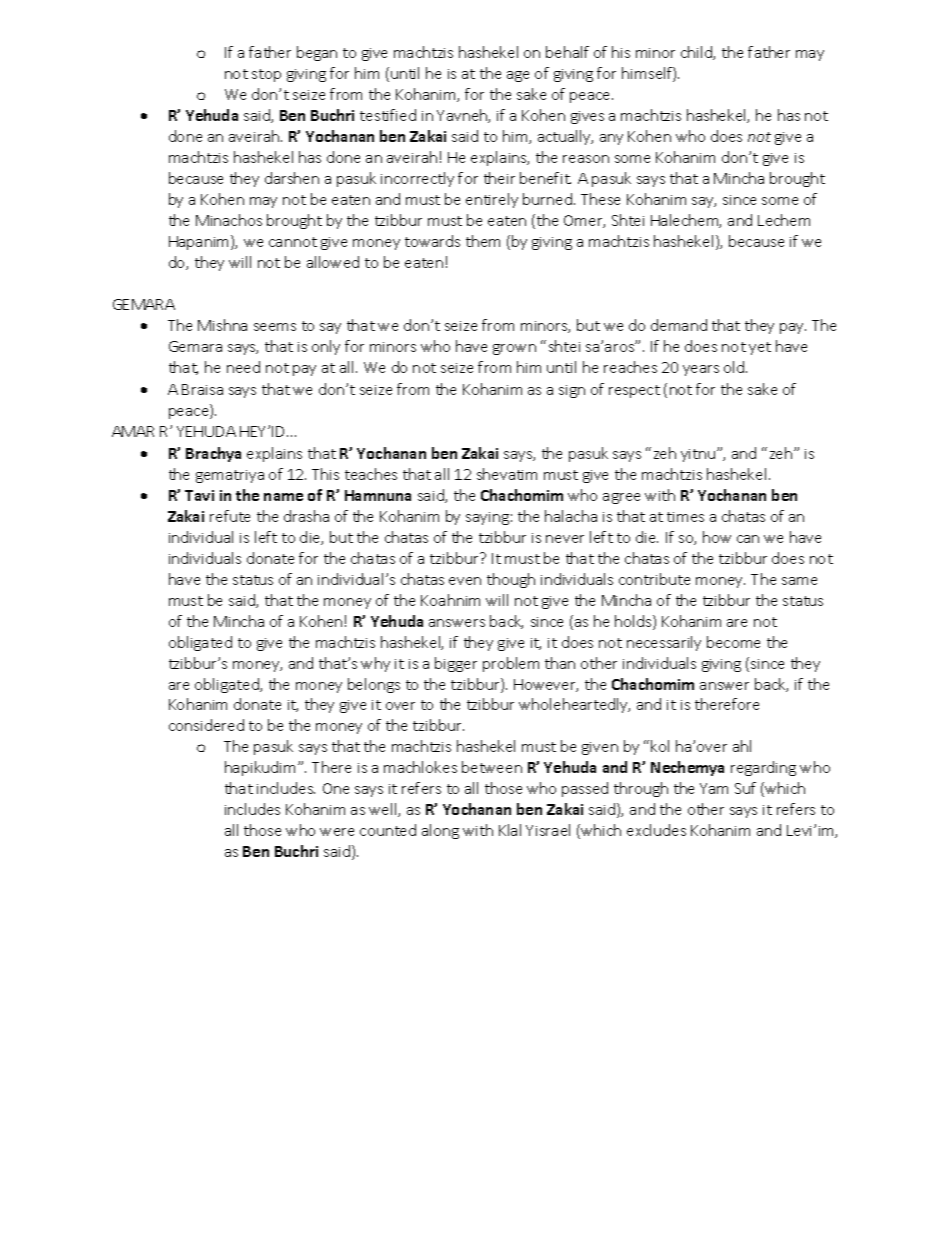 This screenshot has width=952, height=1233. What do you see at coordinates (133, 431) in the screenshot?
I see `AMAR` at bounding box center [133, 431].
